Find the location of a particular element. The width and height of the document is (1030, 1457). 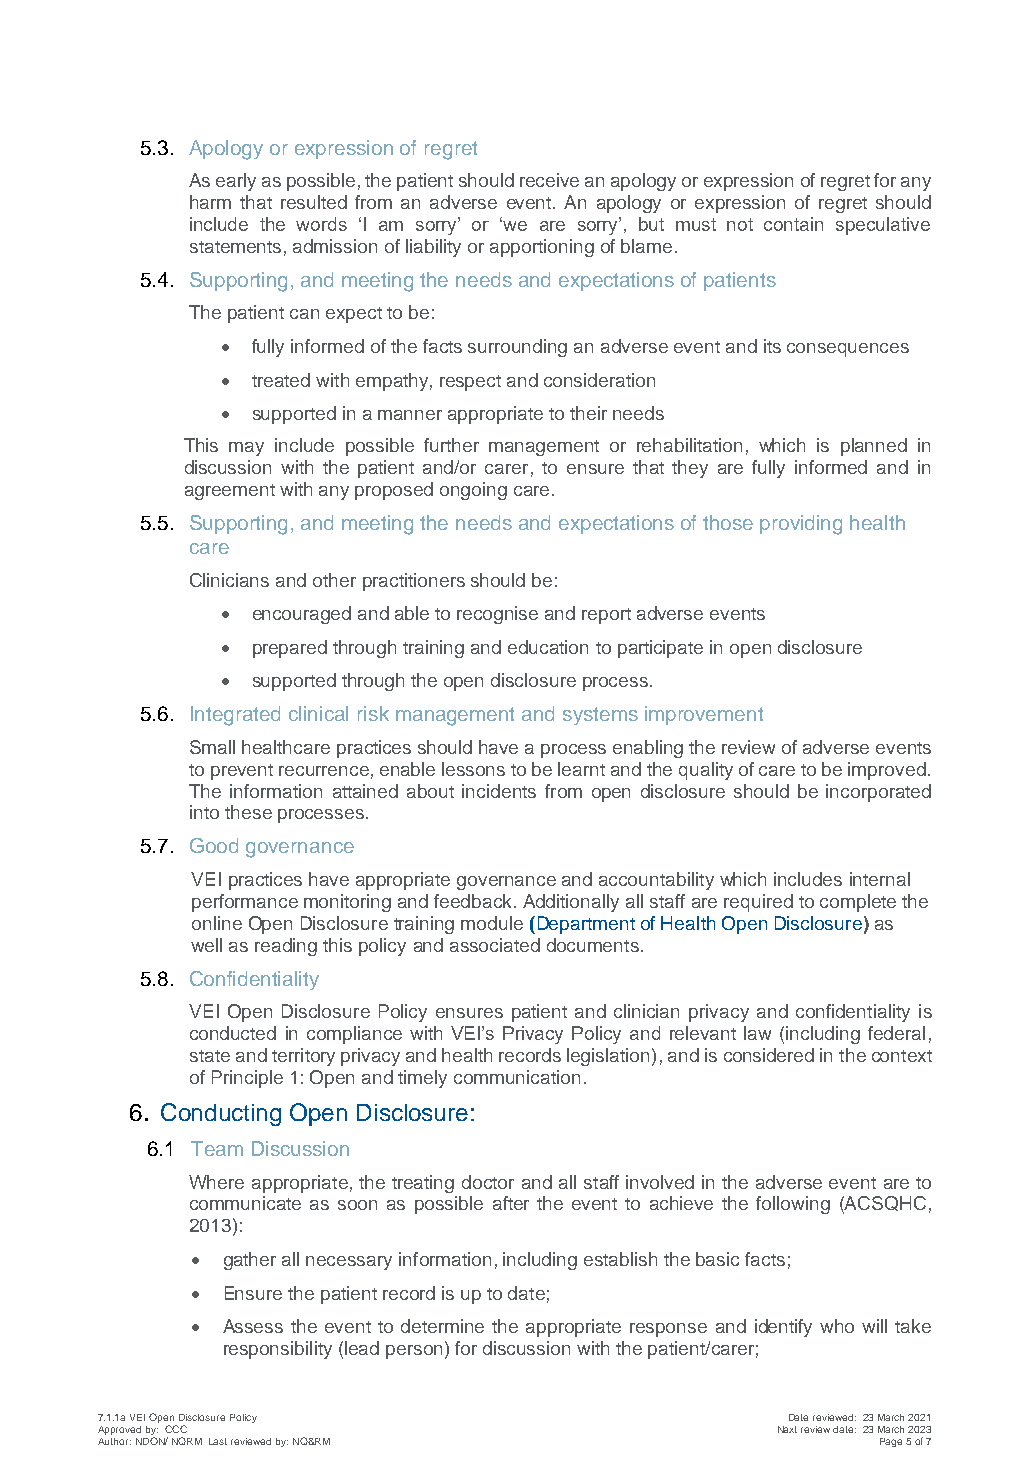

contain is located at coordinates (793, 224).
